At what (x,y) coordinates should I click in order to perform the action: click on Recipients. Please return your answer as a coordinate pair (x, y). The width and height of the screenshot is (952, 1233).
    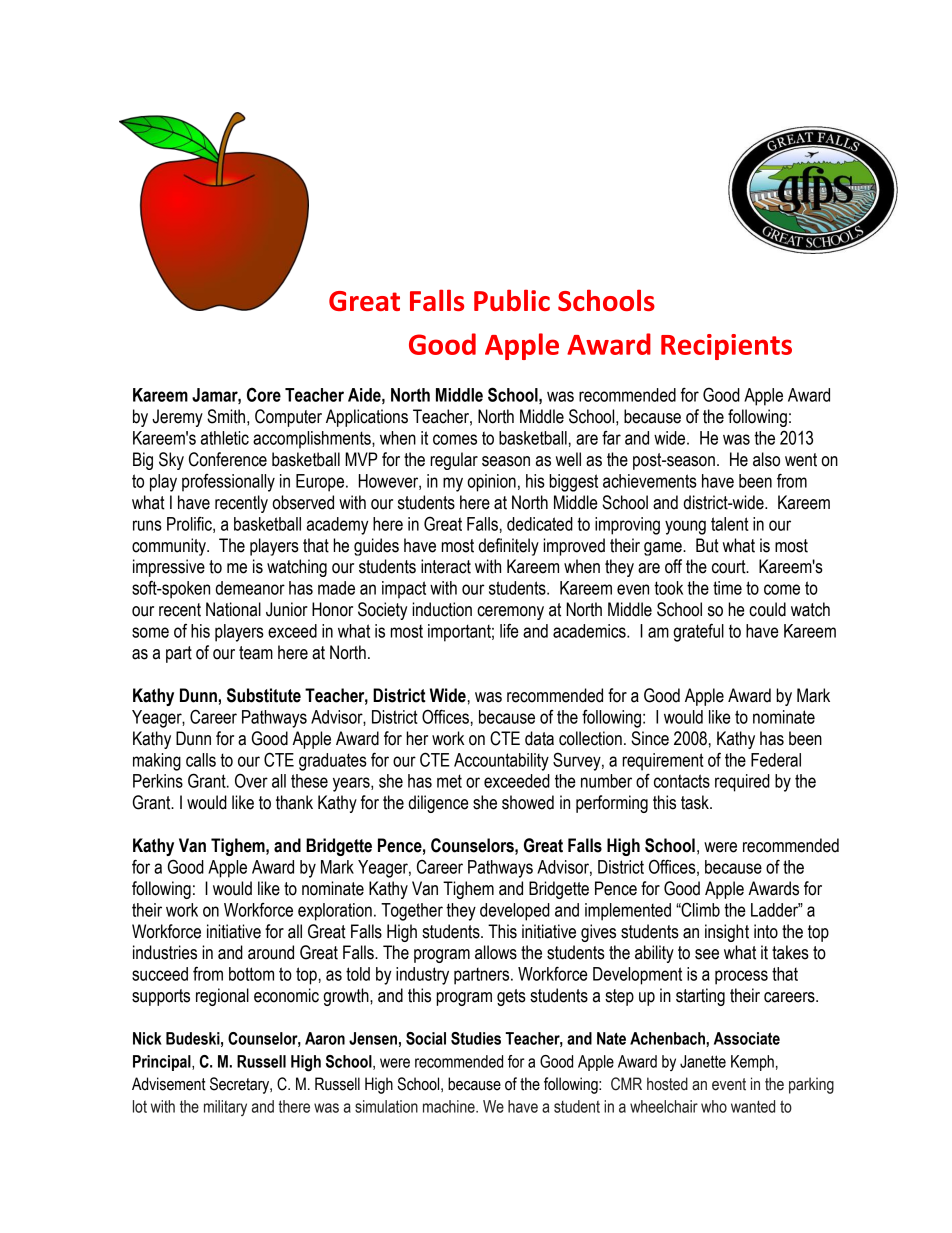
    Looking at the image, I should click on (726, 347).
